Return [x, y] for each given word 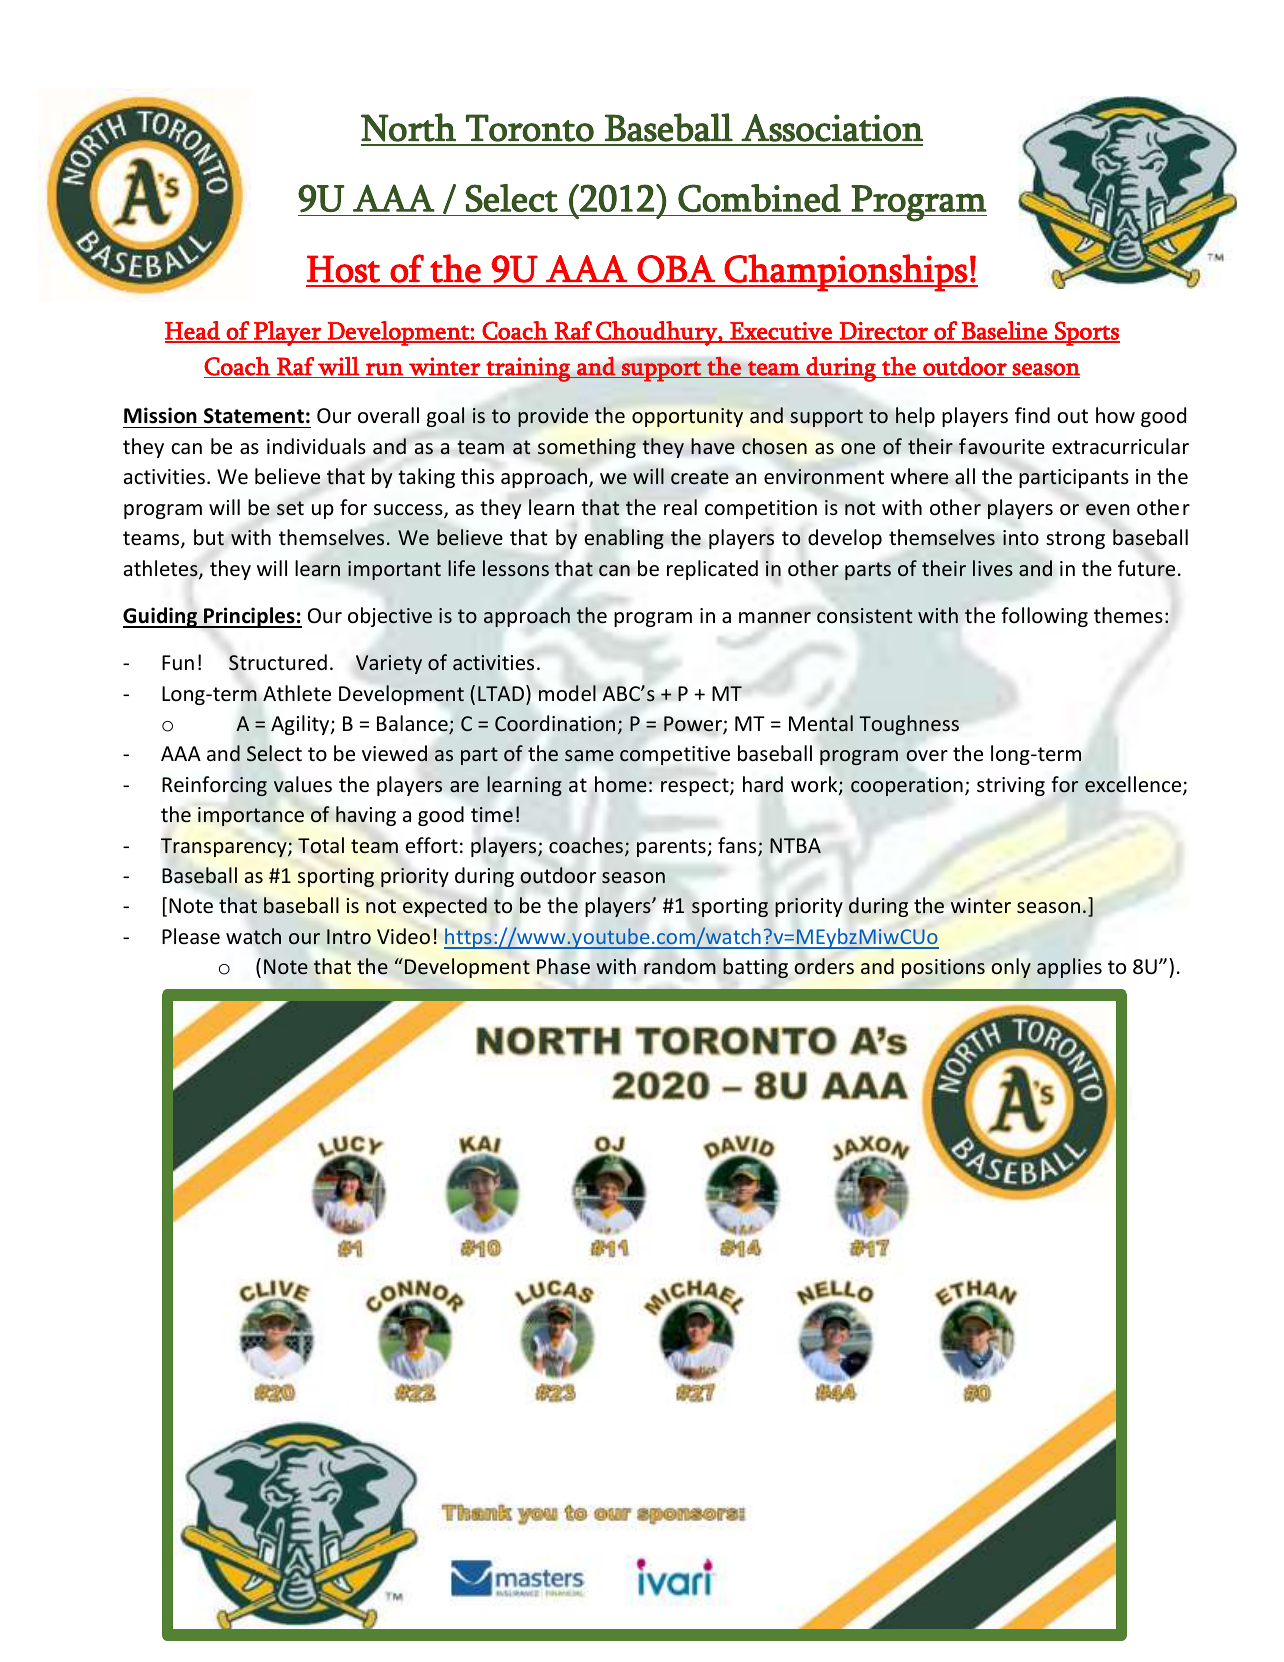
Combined [759, 198]
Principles [249, 617]
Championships [846, 273]
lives [993, 568]
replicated [712, 570]
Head [193, 331]
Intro [349, 936]
